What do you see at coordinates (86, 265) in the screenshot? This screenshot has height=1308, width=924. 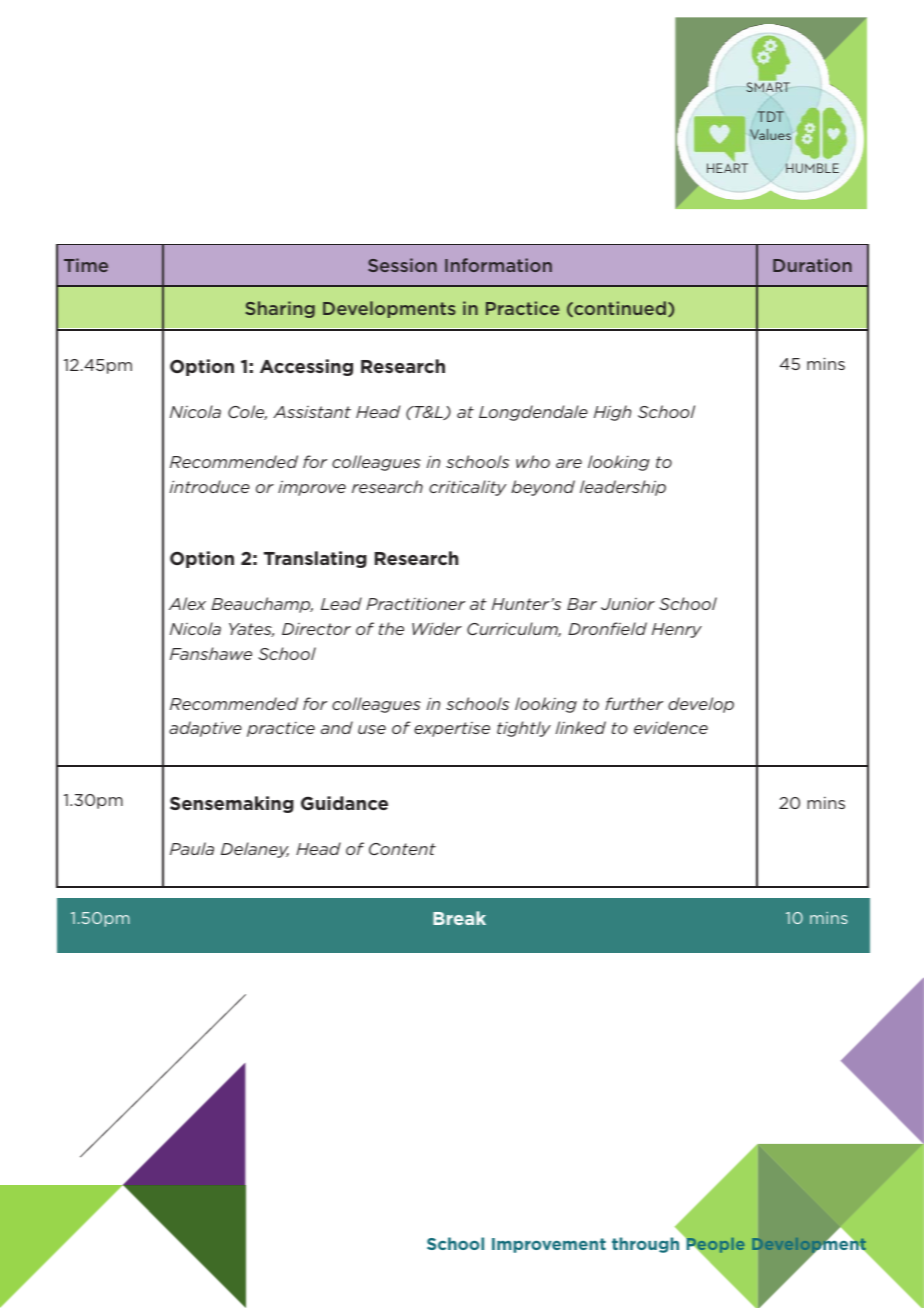 I see `Time` at bounding box center [86, 265].
